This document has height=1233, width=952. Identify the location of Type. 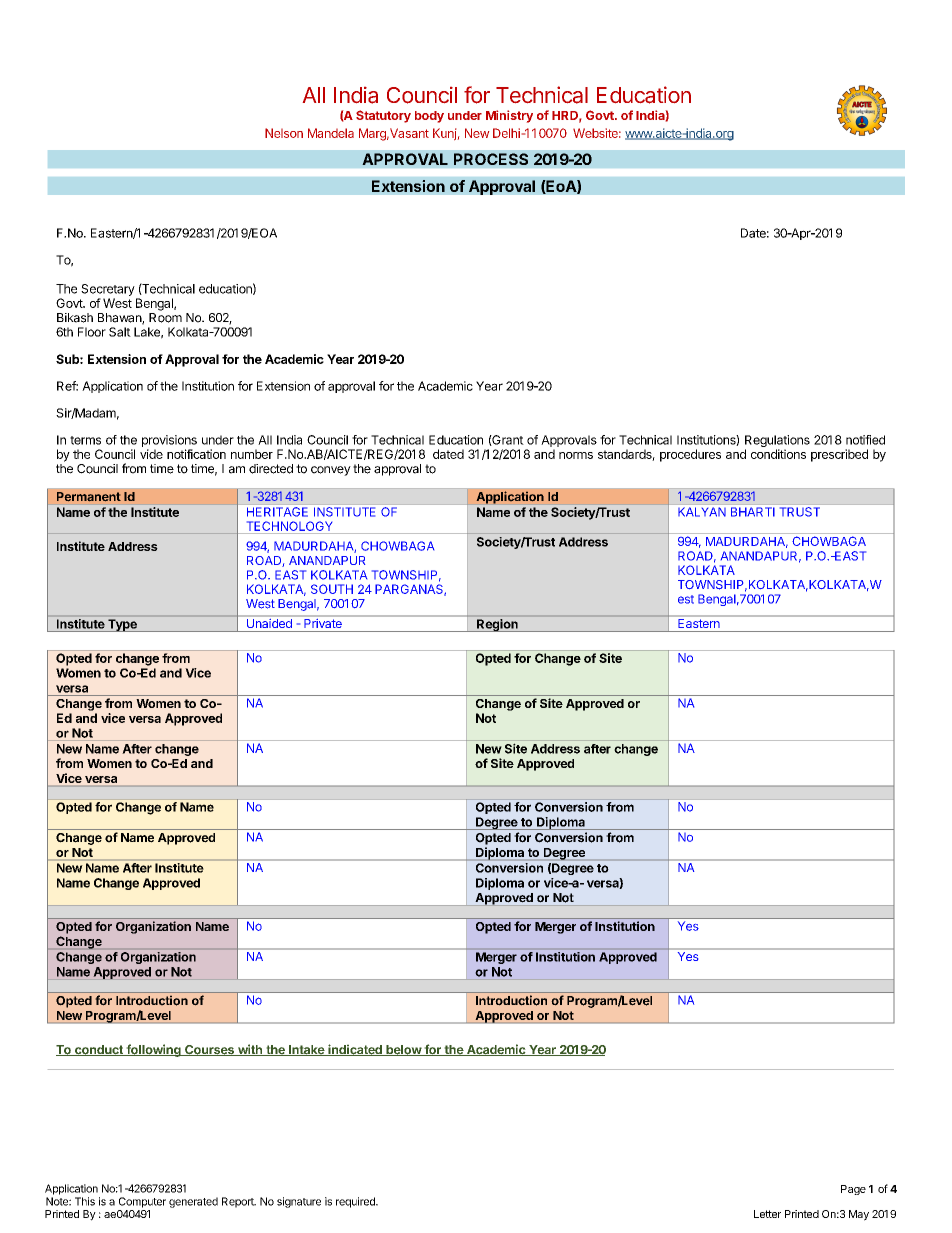
(122, 625).
